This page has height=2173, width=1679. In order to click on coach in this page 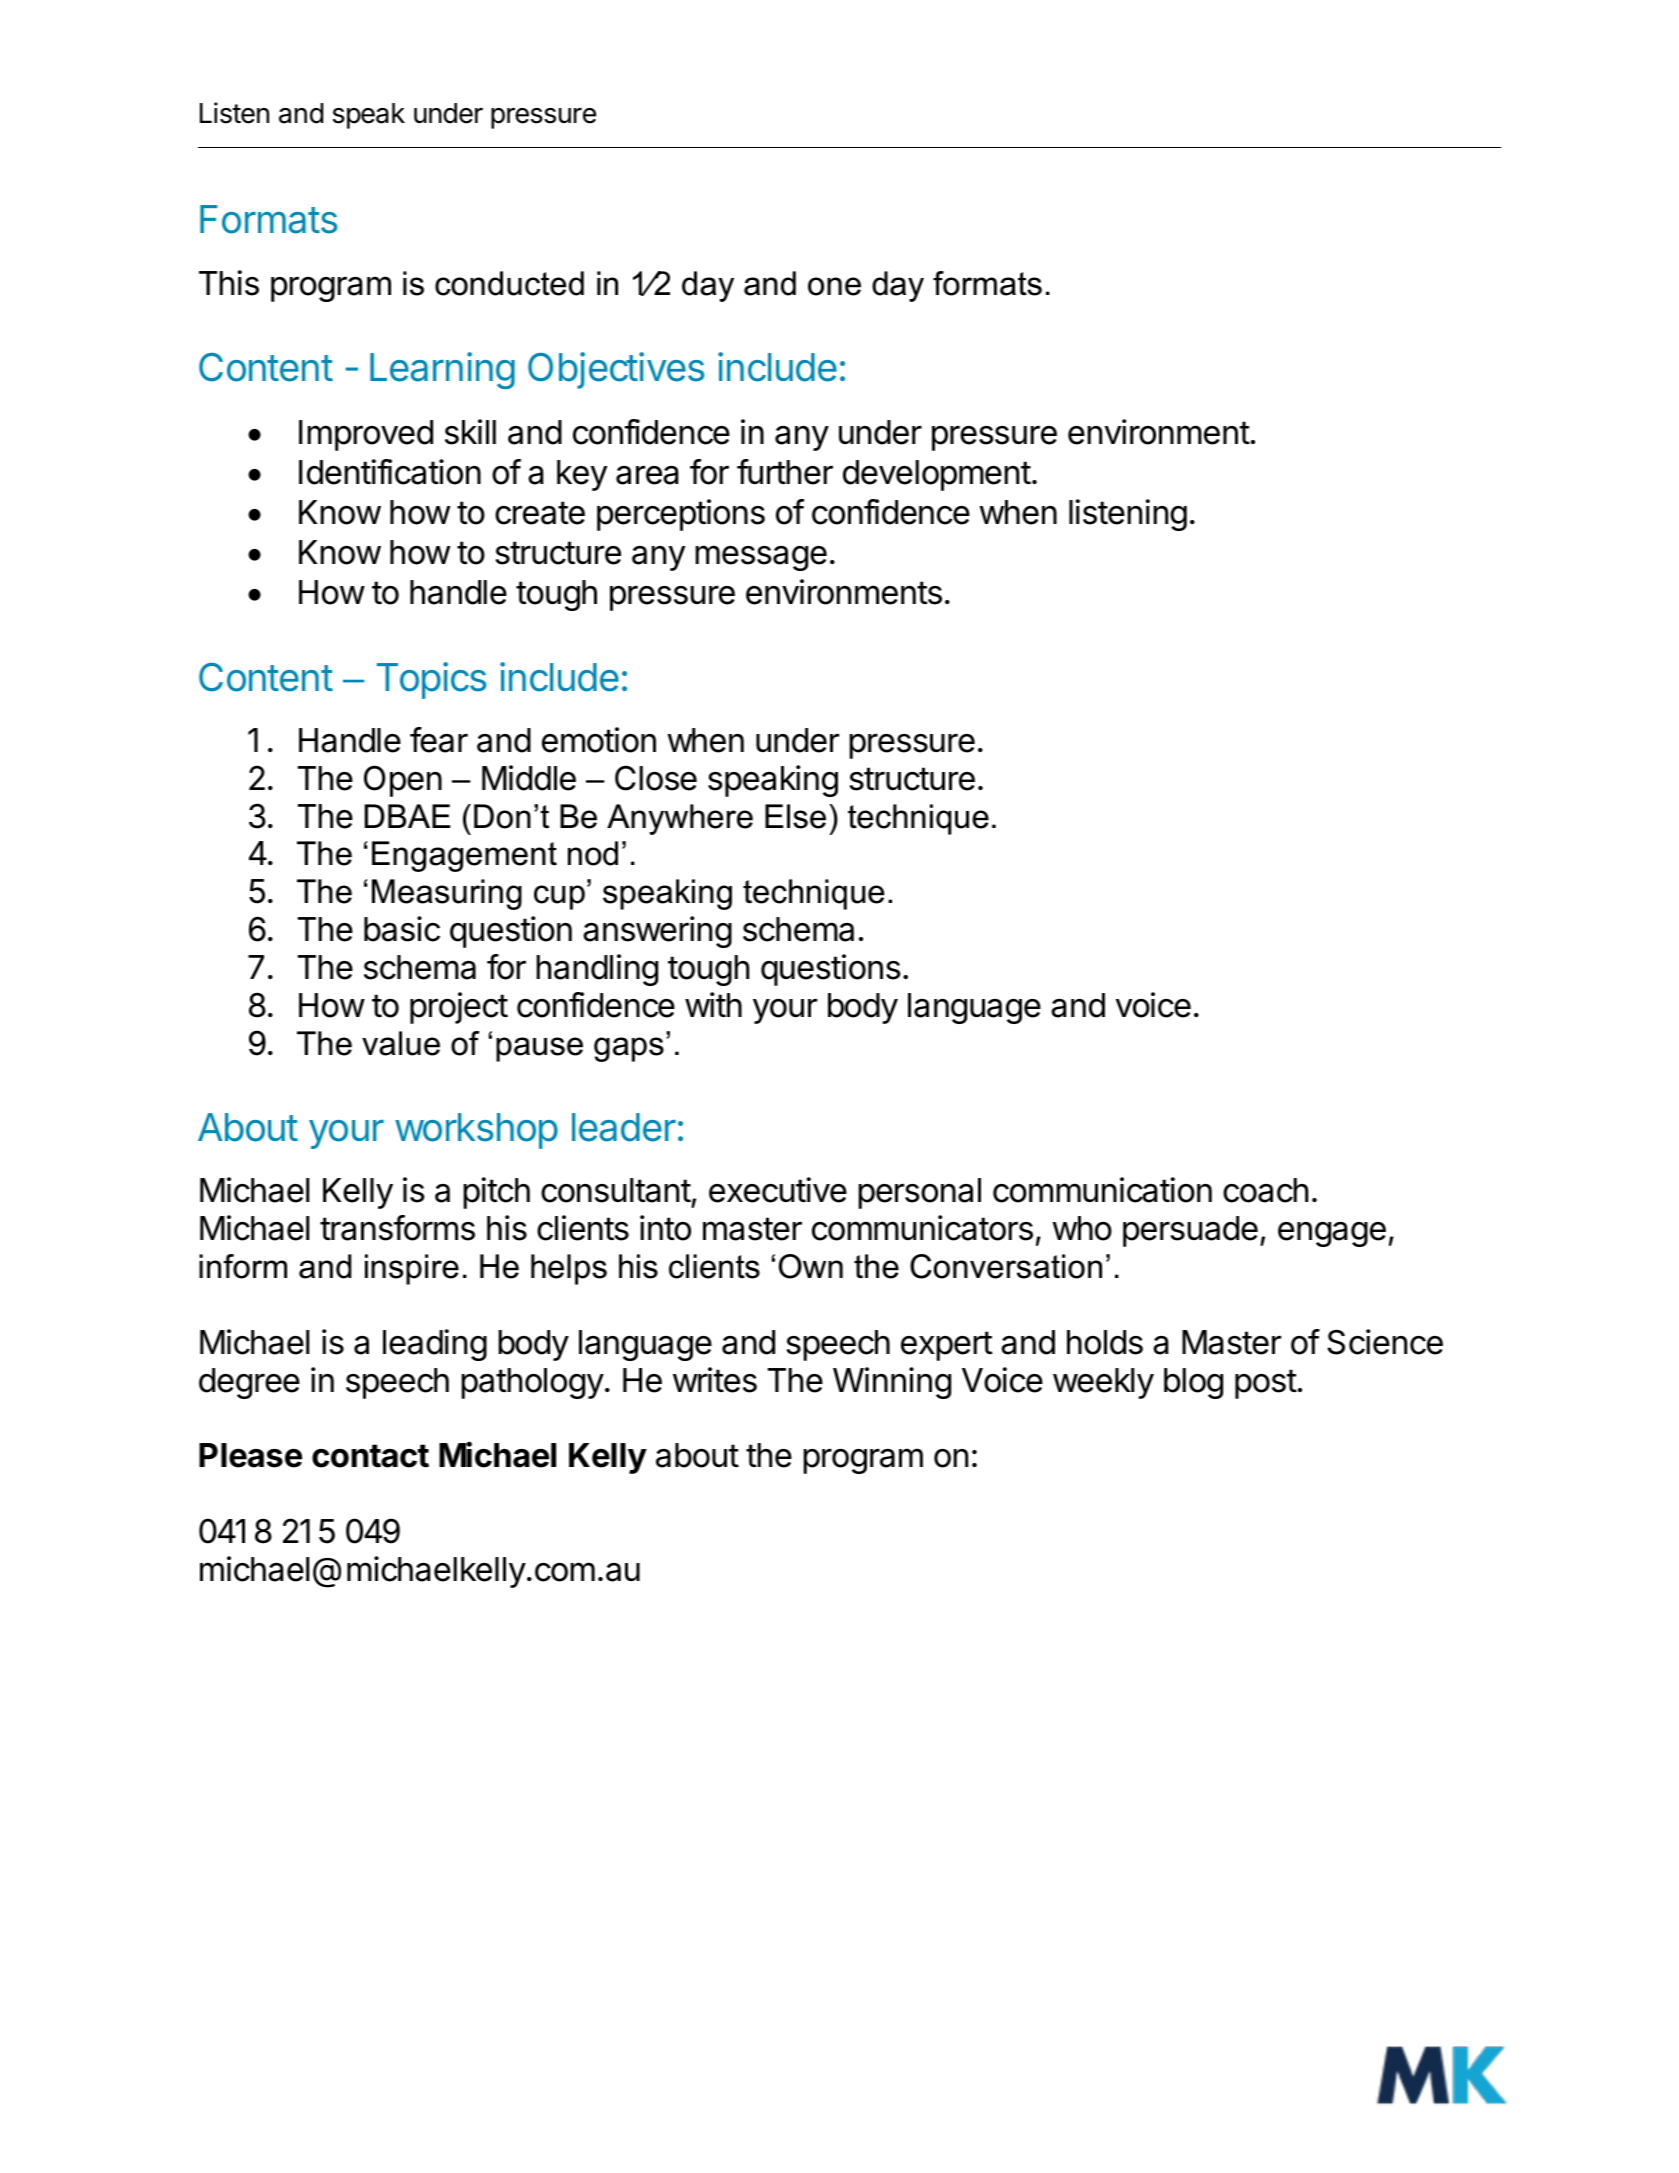, I will do `click(1265, 1190)`.
